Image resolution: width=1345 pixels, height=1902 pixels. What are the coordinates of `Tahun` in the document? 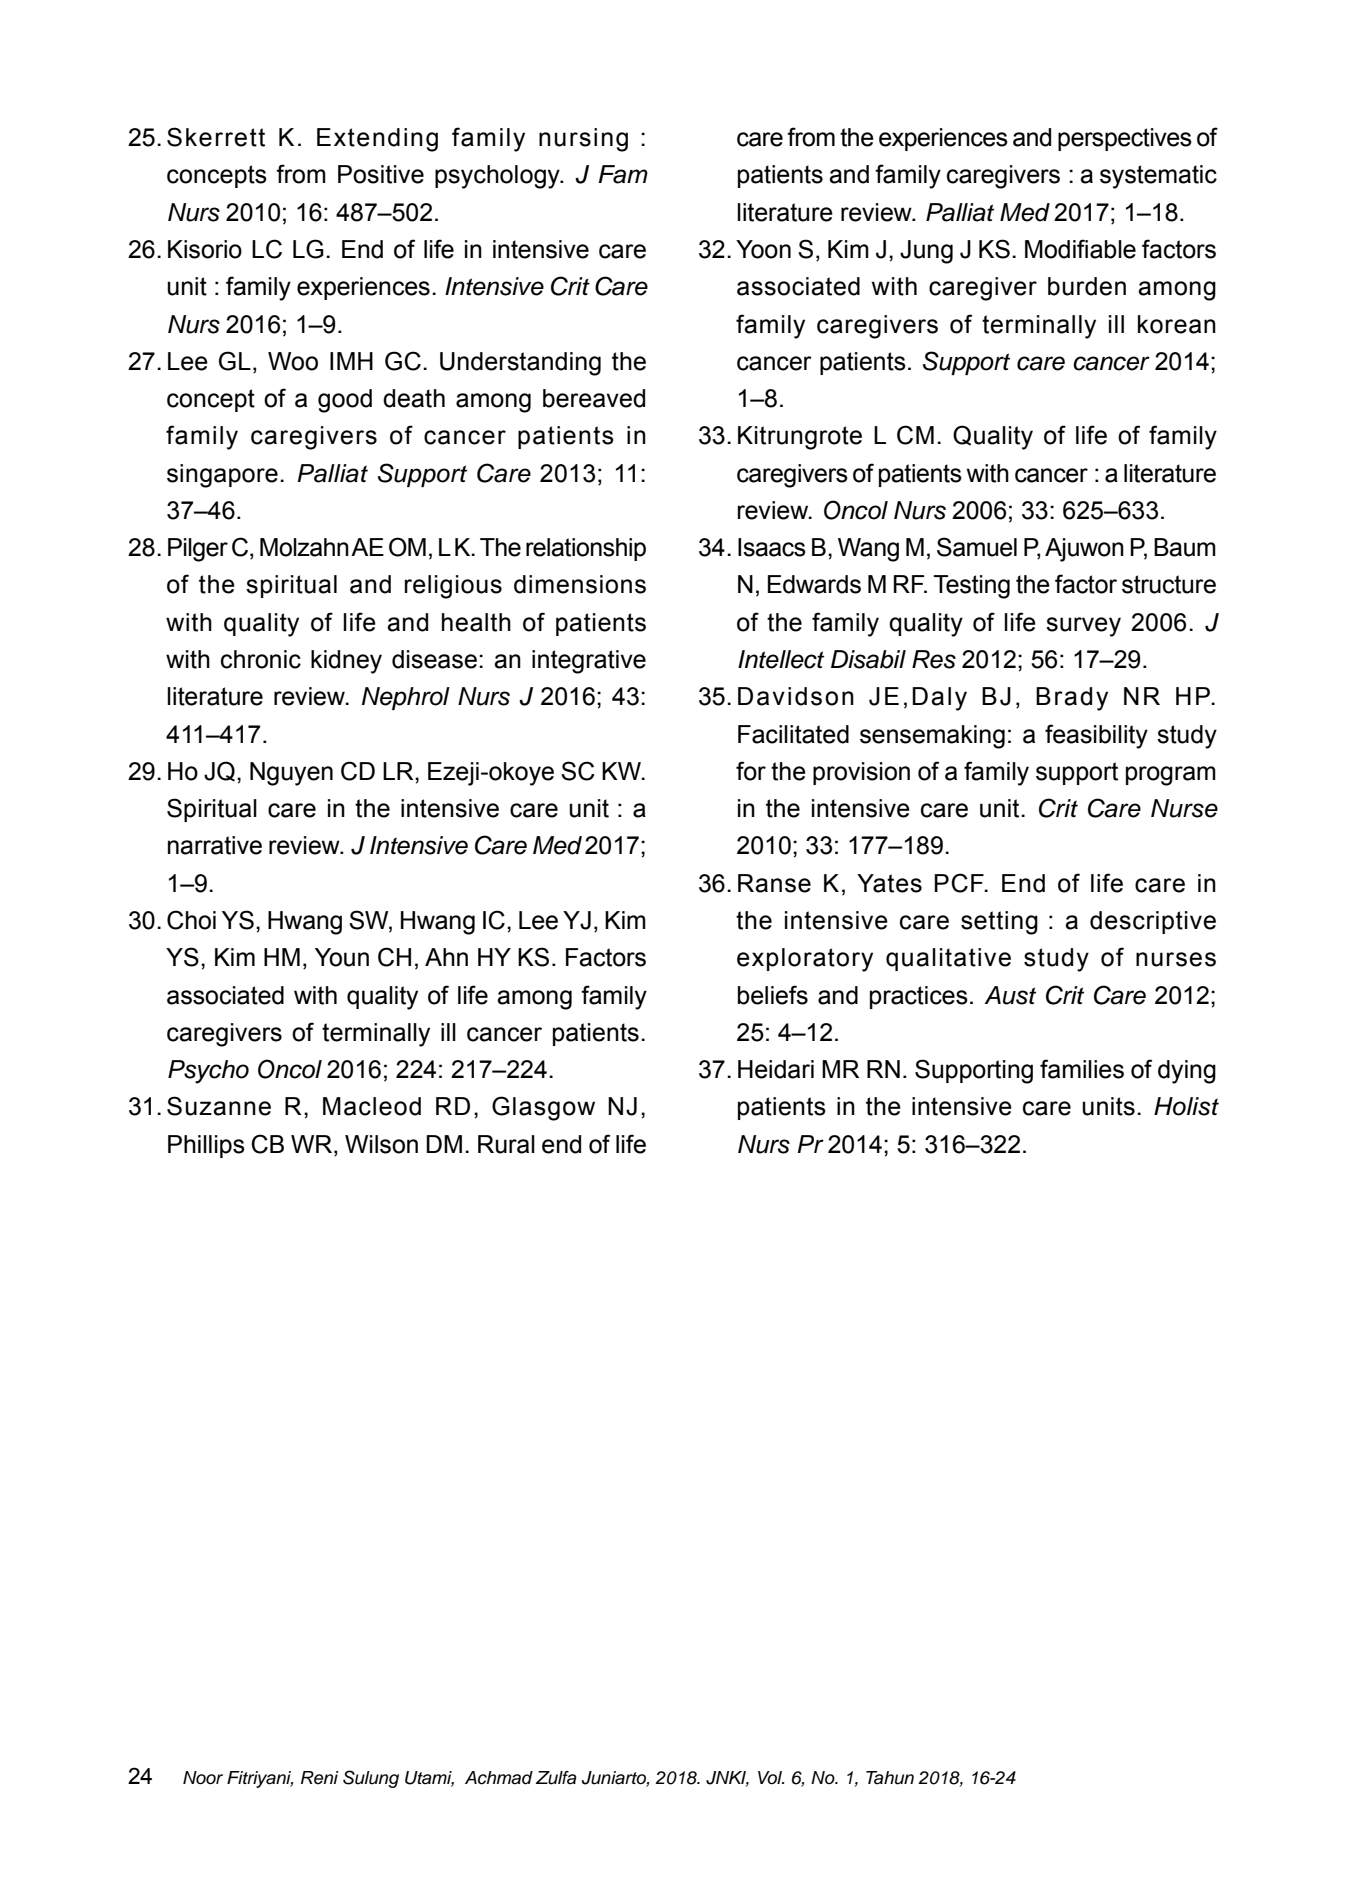 It's located at (890, 1778).
